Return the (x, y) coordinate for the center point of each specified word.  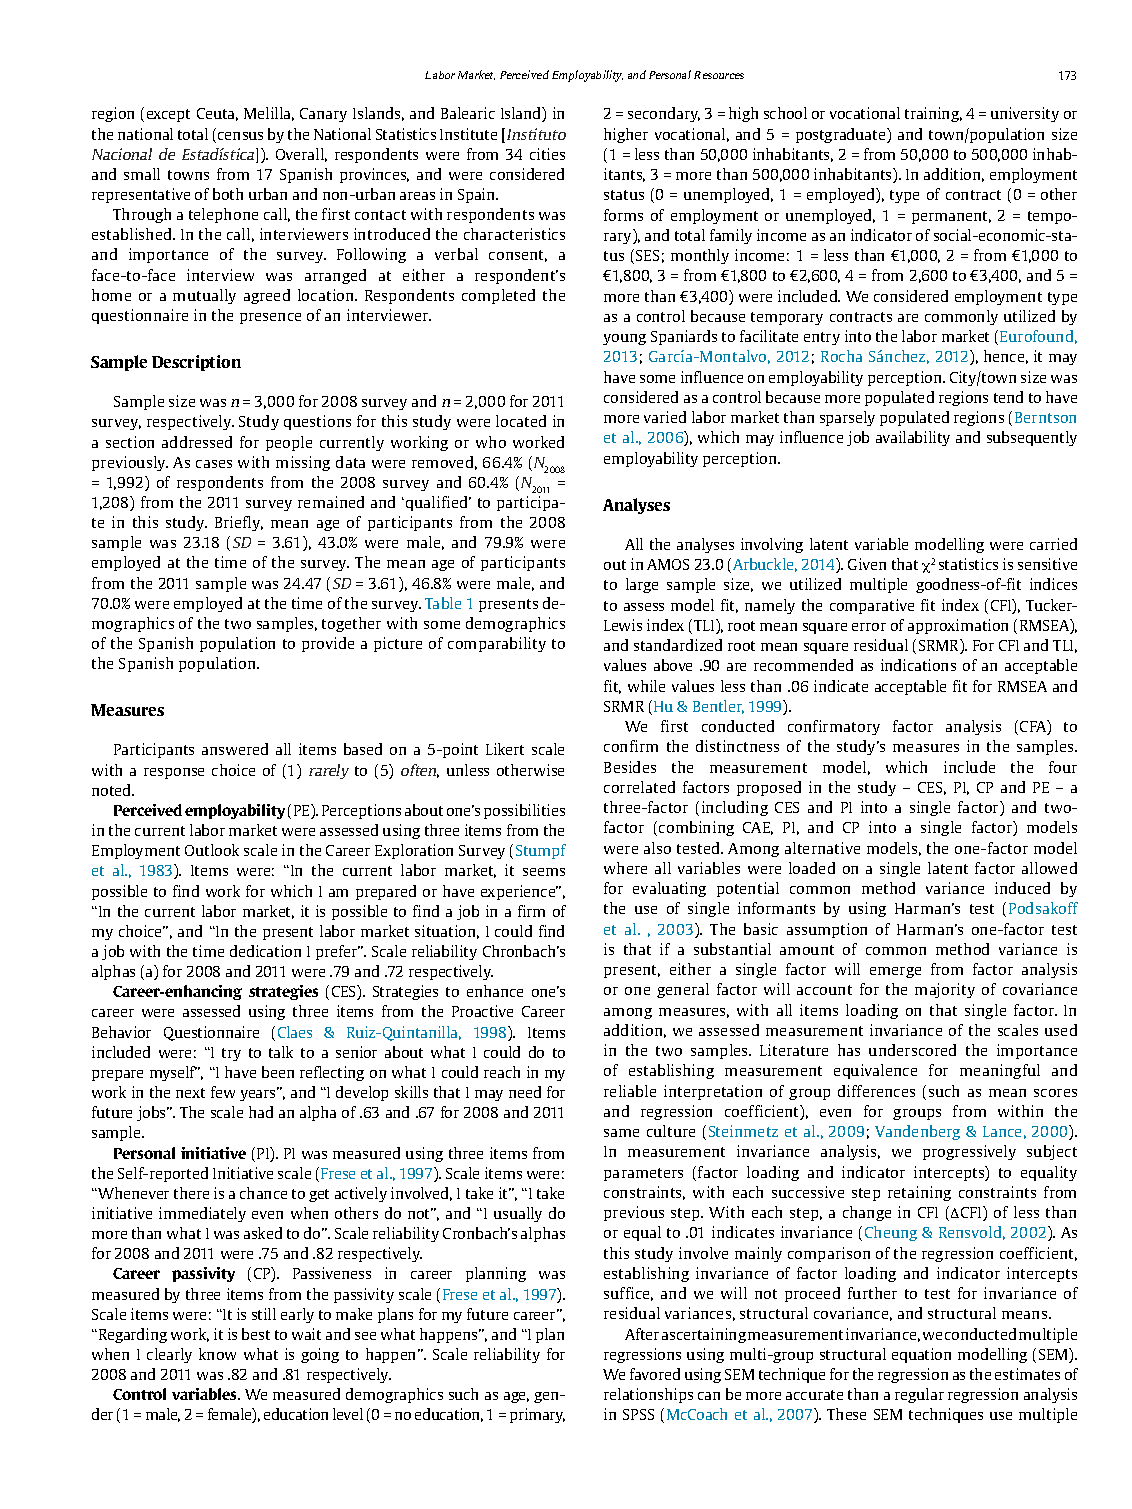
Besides (630, 767)
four (1063, 767)
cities (547, 154)
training (933, 114)
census (240, 136)
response (174, 773)
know (217, 1354)
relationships (648, 1395)
